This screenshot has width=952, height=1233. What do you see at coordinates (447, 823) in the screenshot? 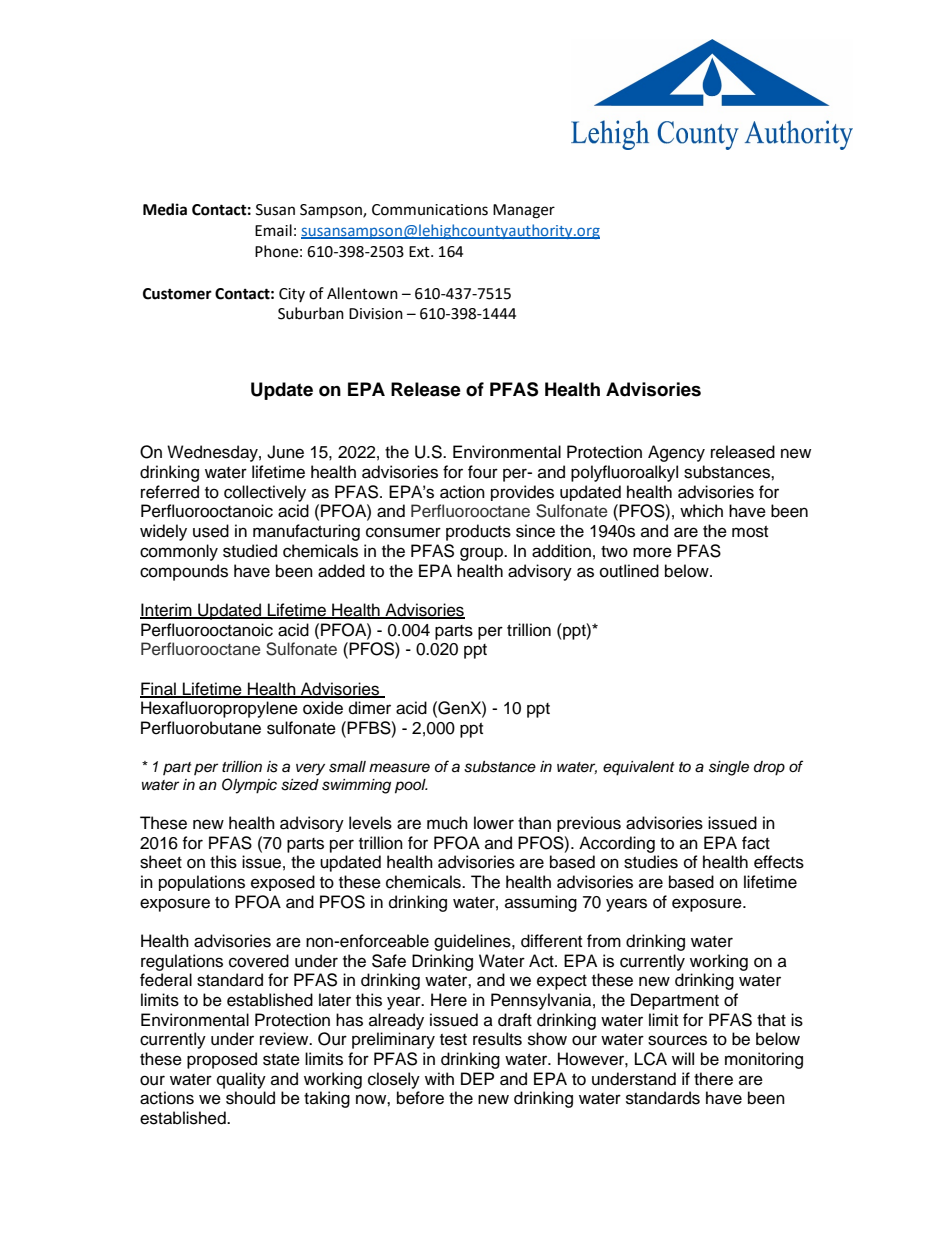
I see `much` at bounding box center [447, 823].
